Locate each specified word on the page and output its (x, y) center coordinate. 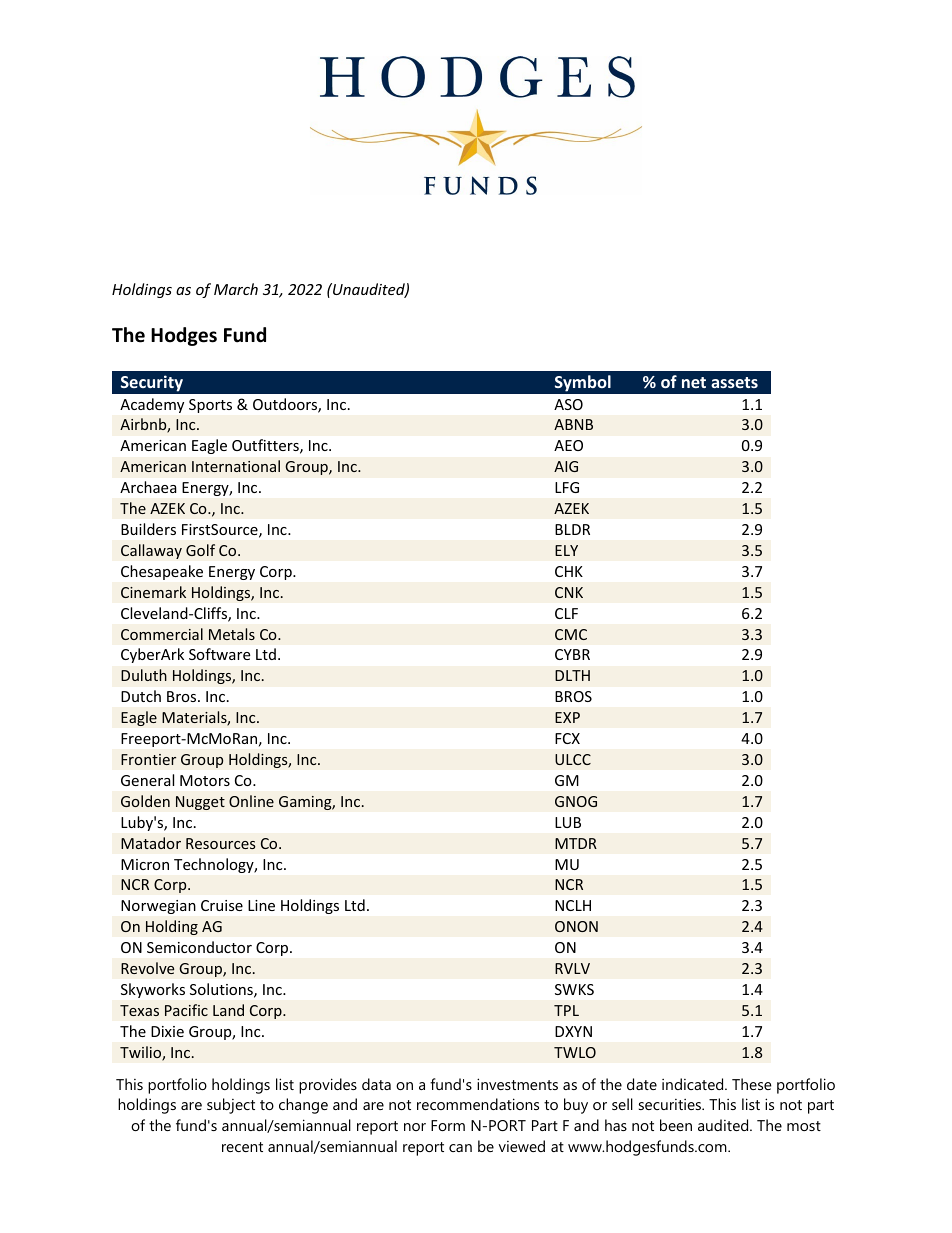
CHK (569, 571)
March (236, 289)
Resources (221, 843)
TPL (566, 1010)
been (676, 1125)
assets (734, 382)
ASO (568, 404)
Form (448, 1125)
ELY (566, 550)
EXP (567, 717)
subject (231, 1106)
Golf (200, 550)
